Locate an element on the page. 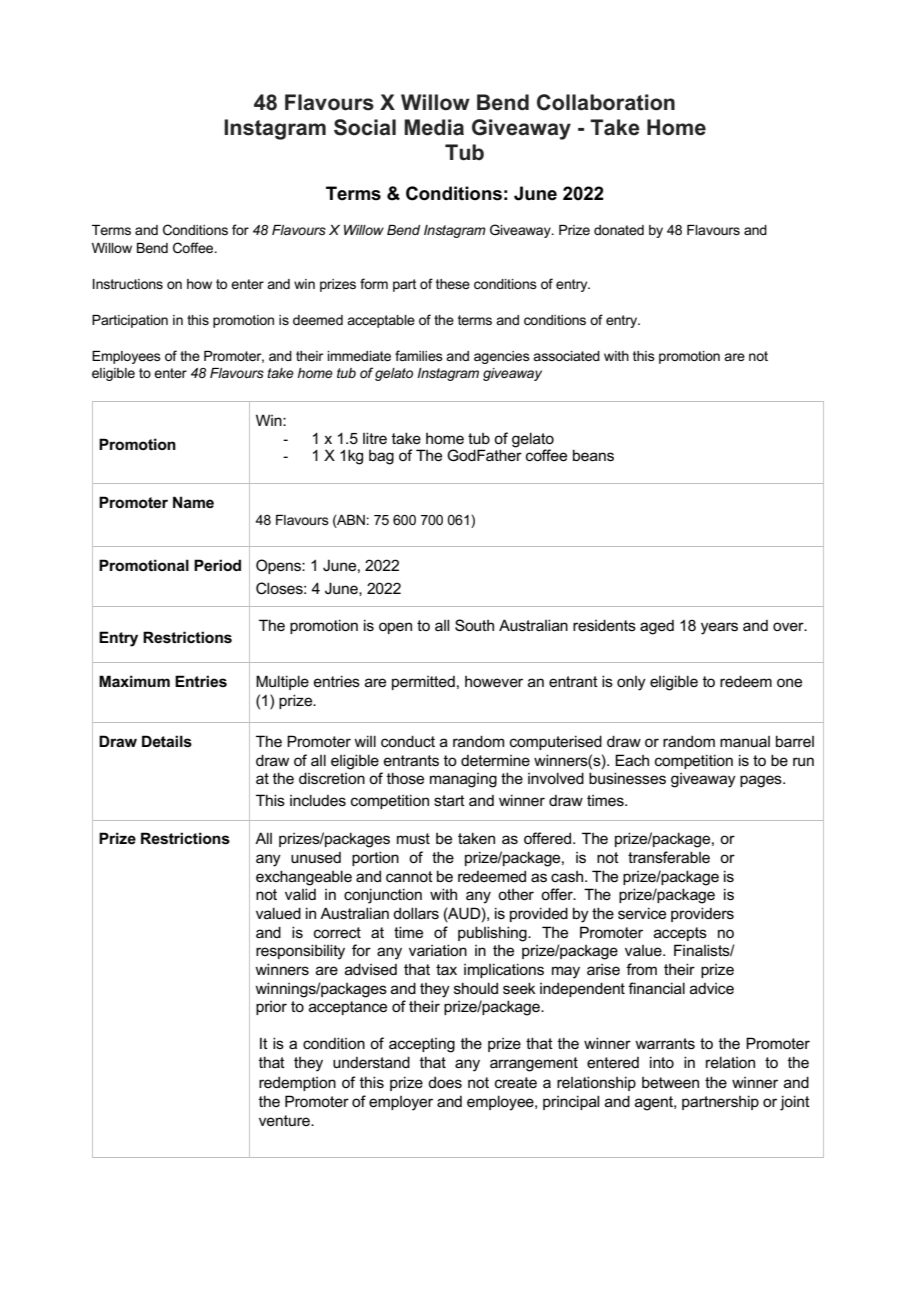  does is located at coordinates (445, 1082).
